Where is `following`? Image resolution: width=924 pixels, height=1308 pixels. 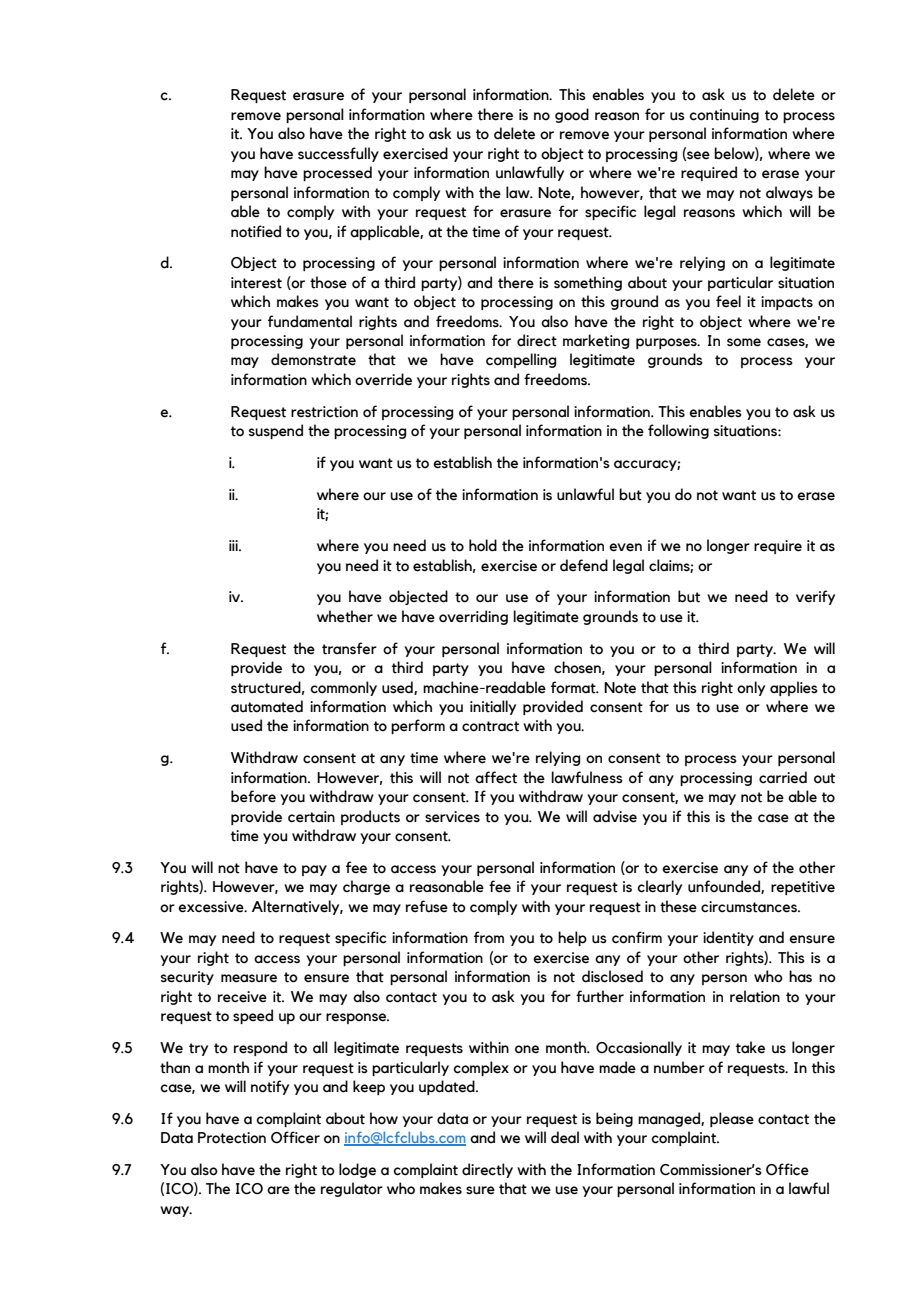
following is located at coordinates (678, 431).
